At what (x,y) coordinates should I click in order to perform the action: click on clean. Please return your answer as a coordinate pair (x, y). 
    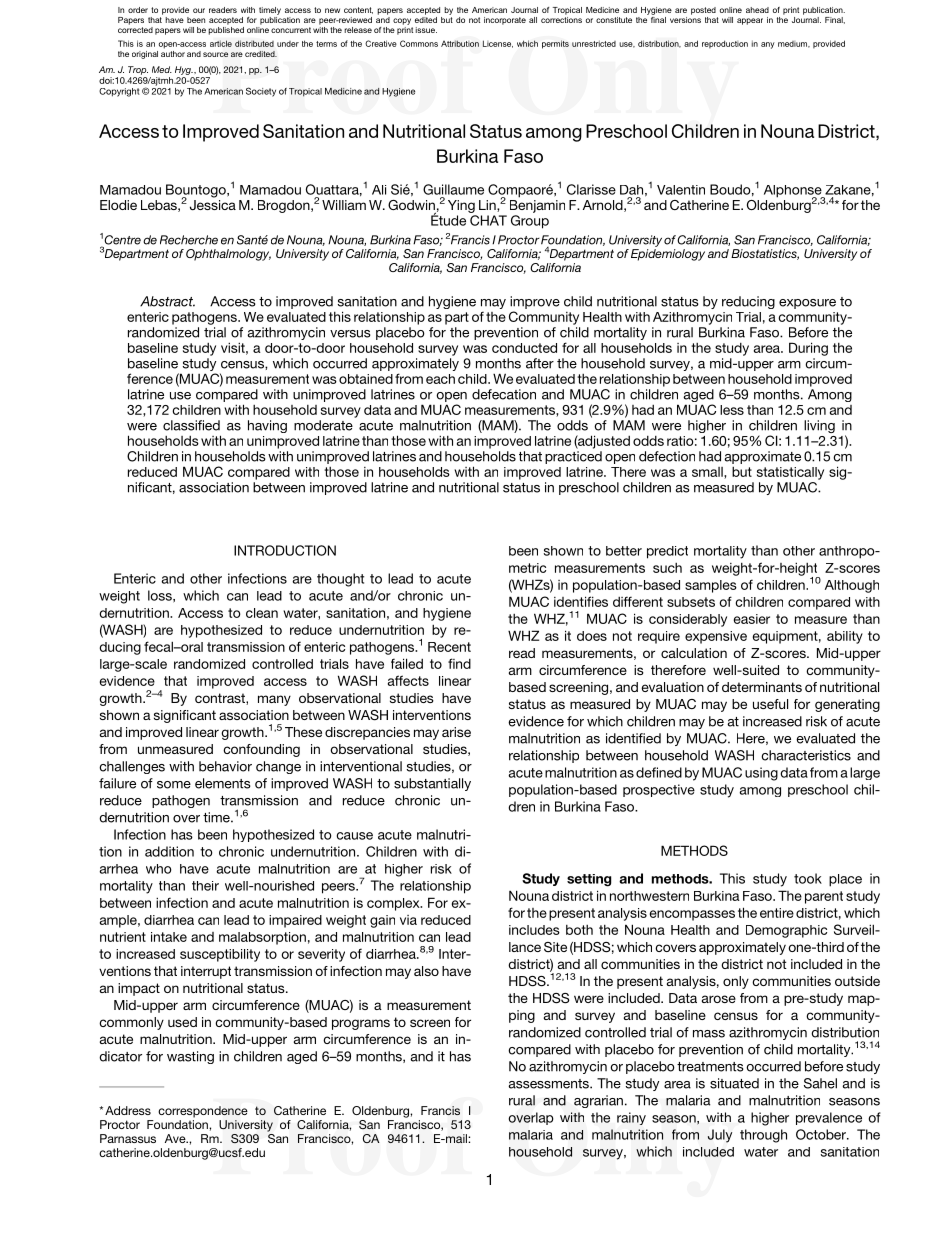
    Looking at the image, I should click on (262, 613).
